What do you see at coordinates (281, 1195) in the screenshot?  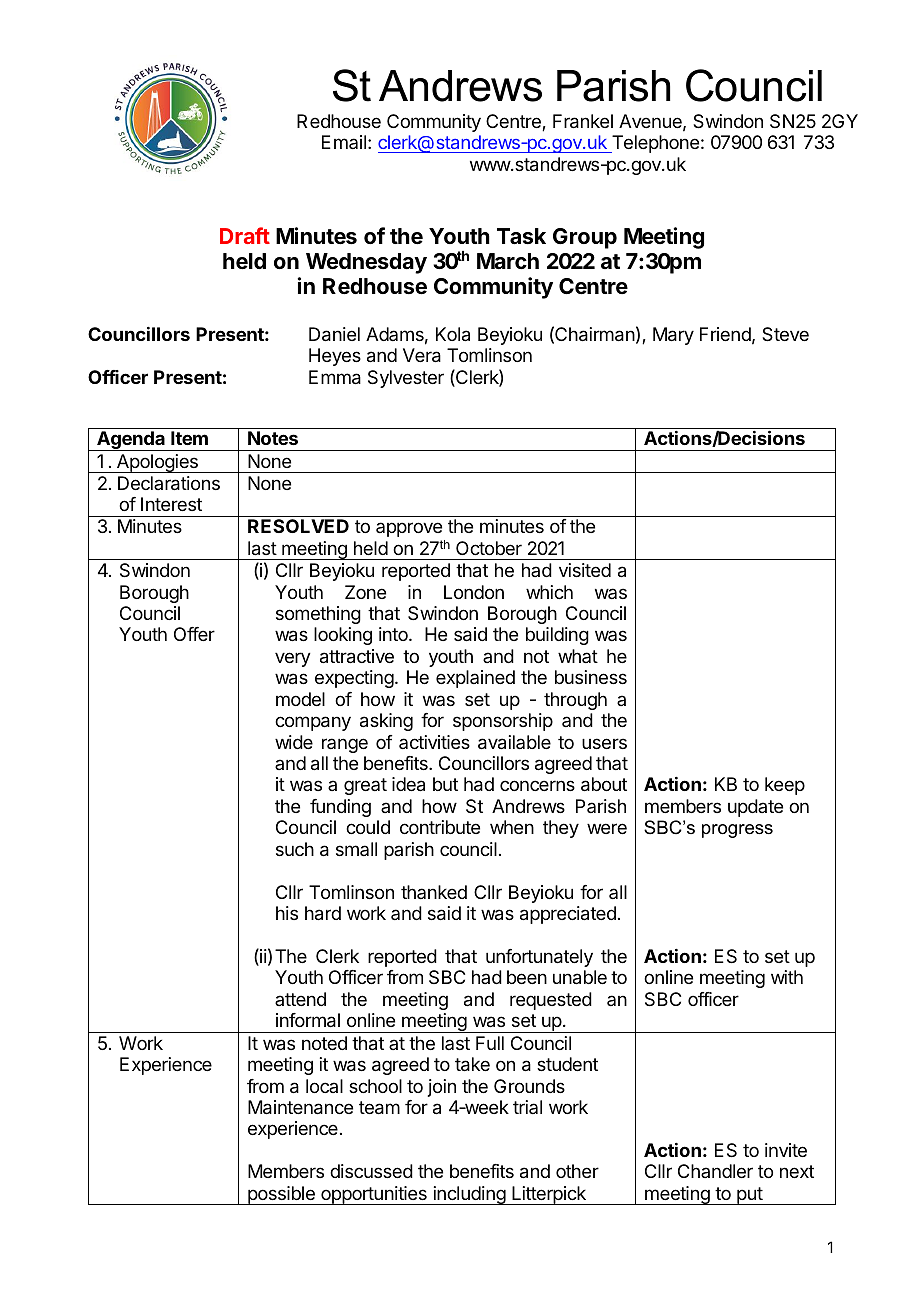 I see `possible` at bounding box center [281, 1195].
